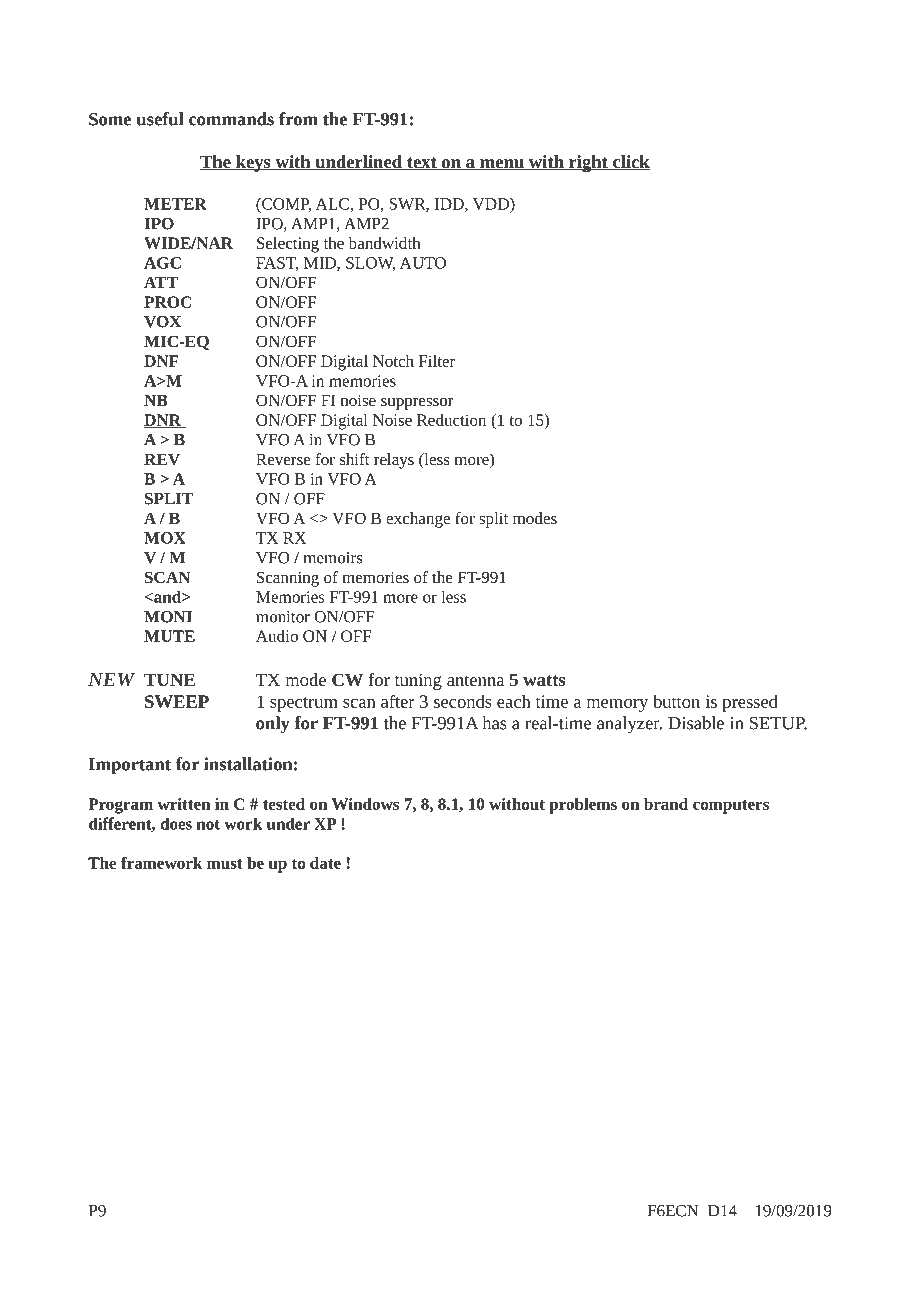 This document has height=1308, width=924. What do you see at coordinates (418, 520) in the document?
I see `exchange` at bounding box center [418, 520].
